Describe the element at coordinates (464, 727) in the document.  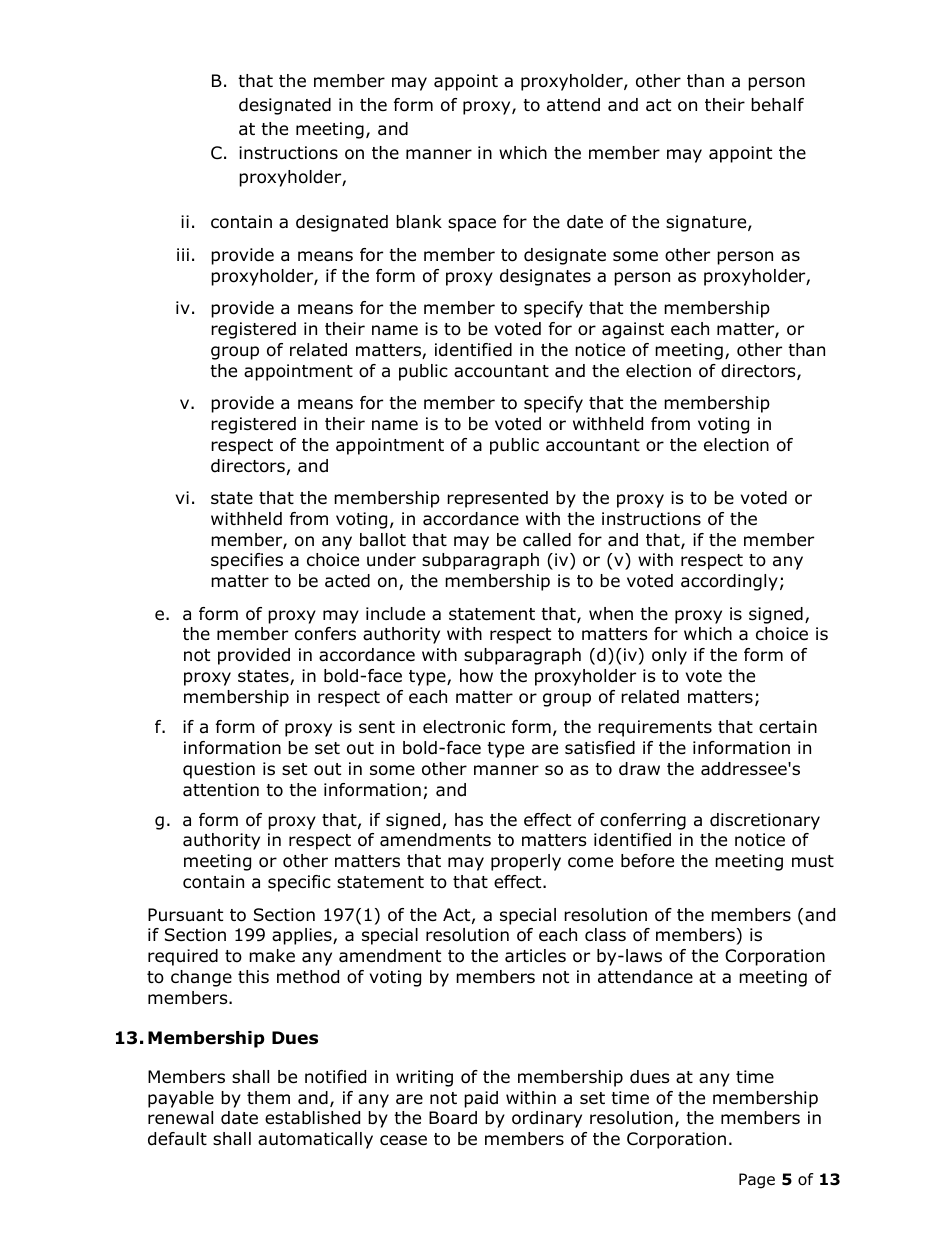
I see `electronic` at that location.
